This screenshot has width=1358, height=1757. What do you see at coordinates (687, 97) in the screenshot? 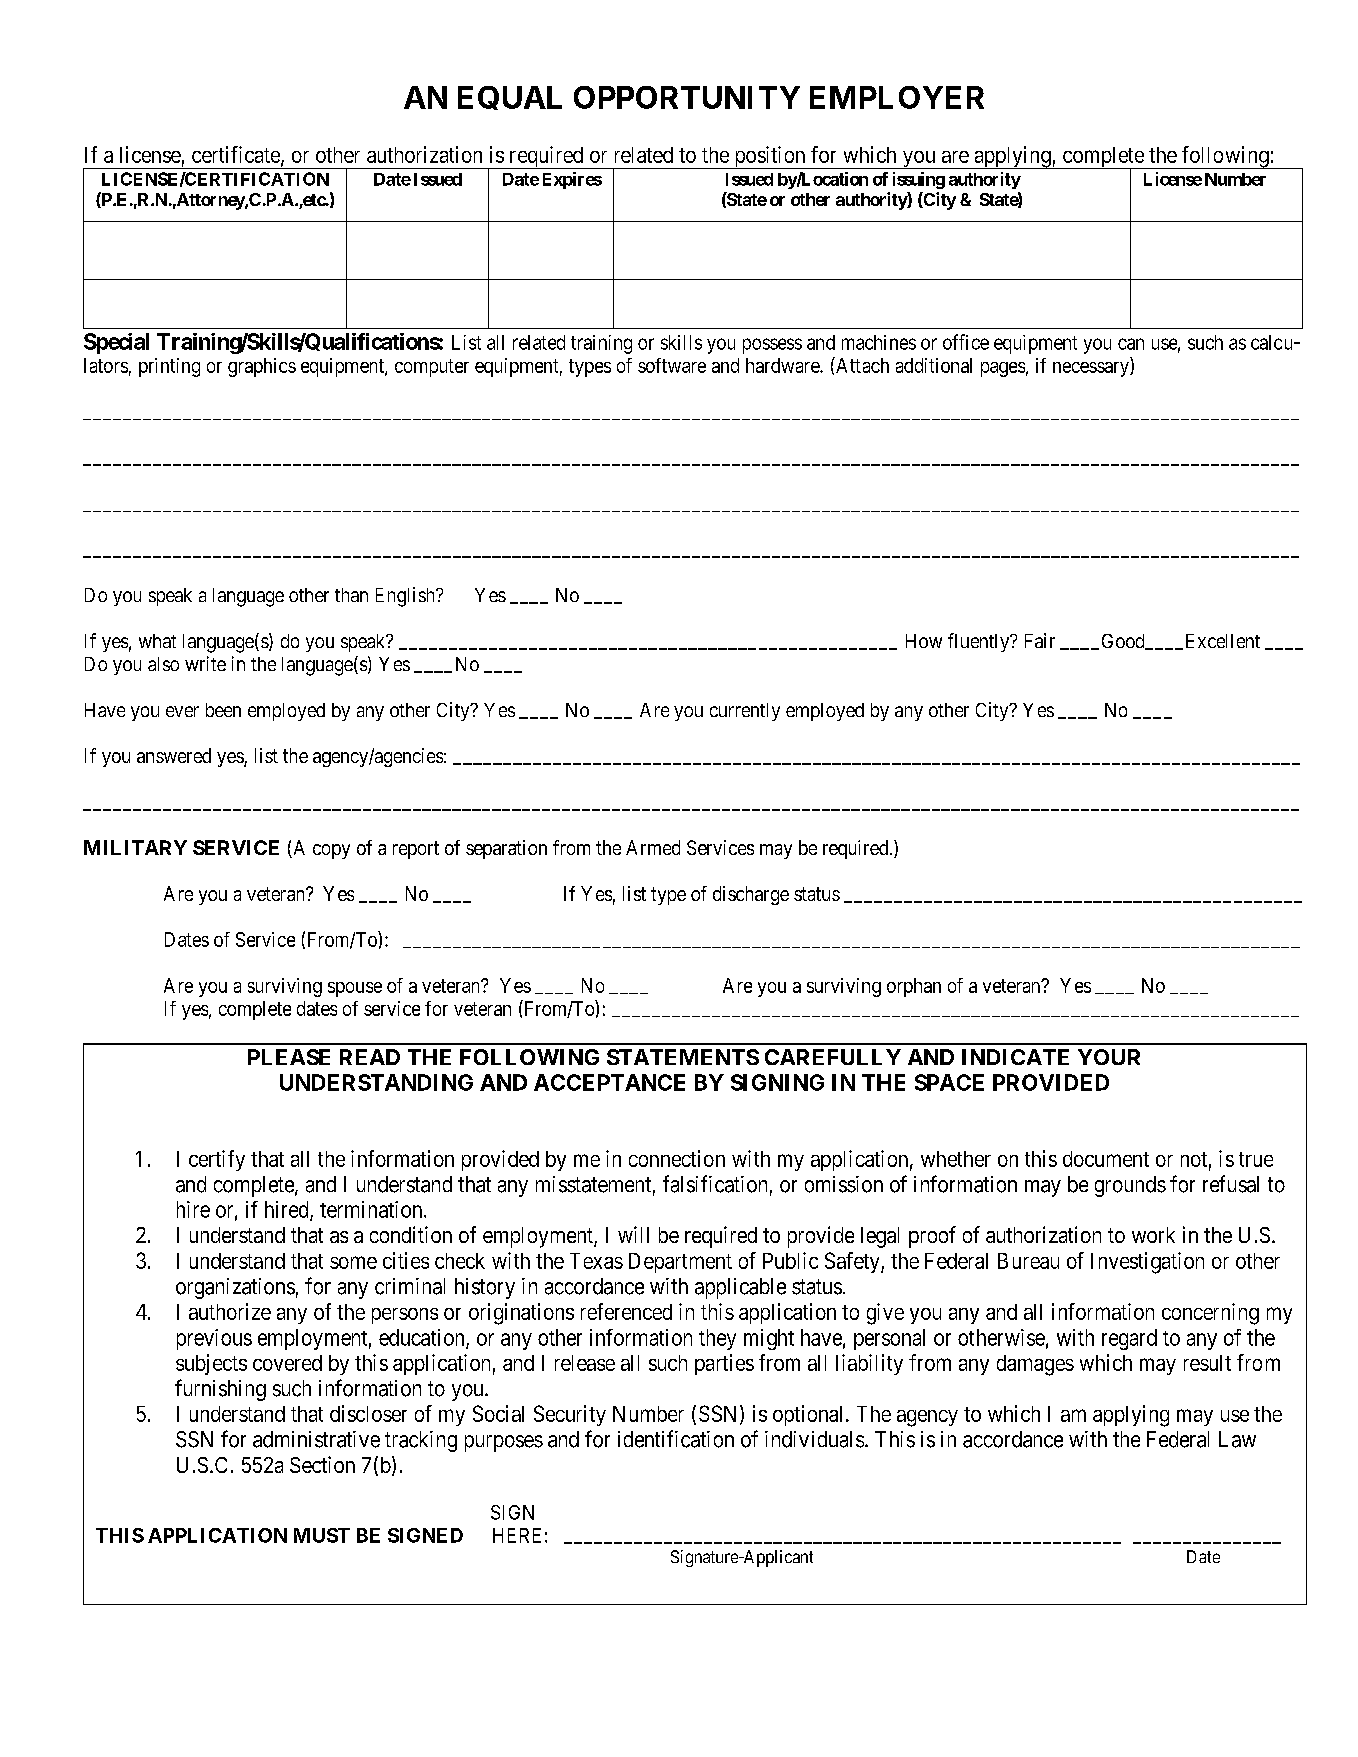
I see `OPPORTUNITY` at bounding box center [687, 97].
